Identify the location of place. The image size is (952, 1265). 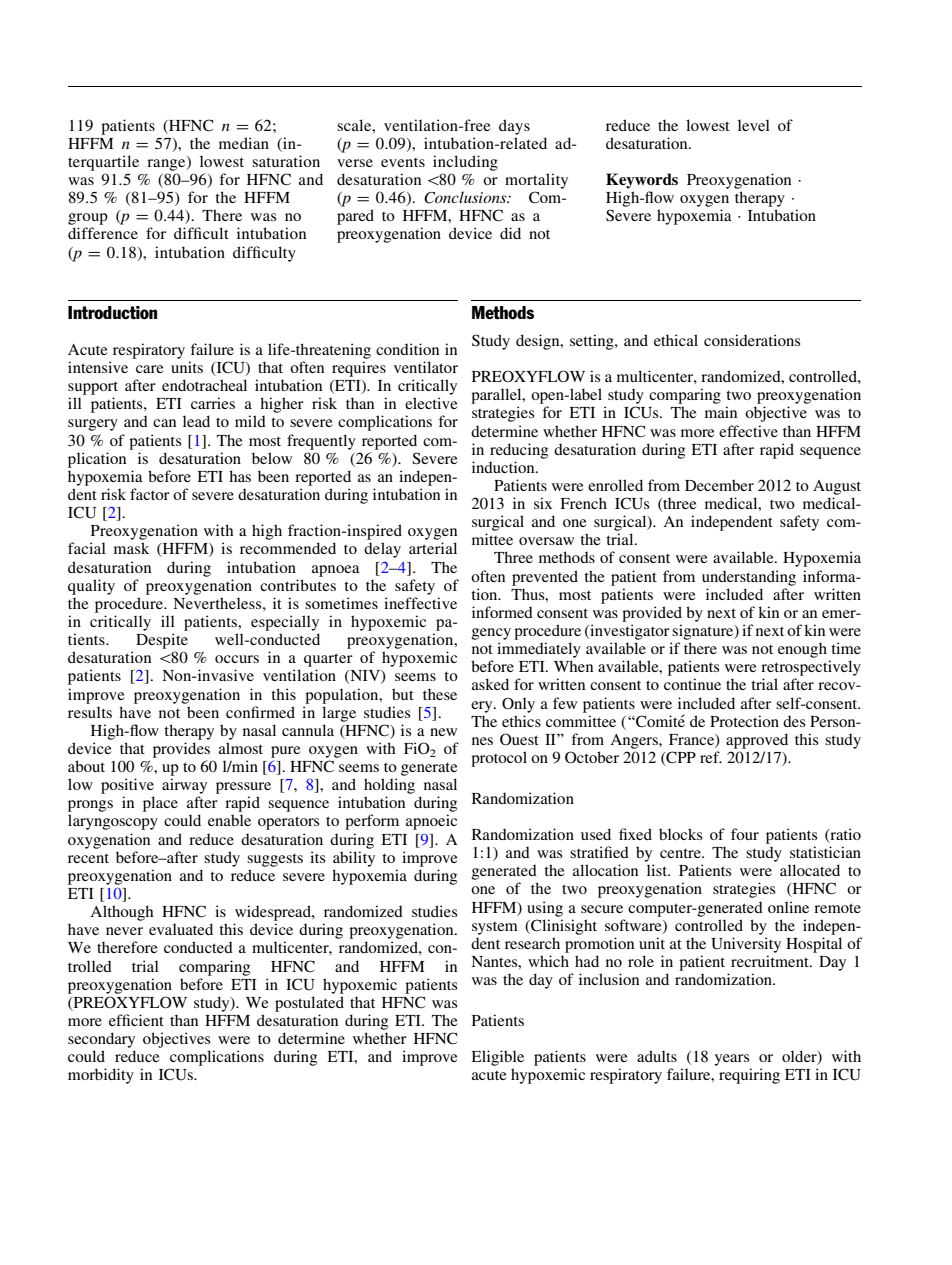
(160, 804).
